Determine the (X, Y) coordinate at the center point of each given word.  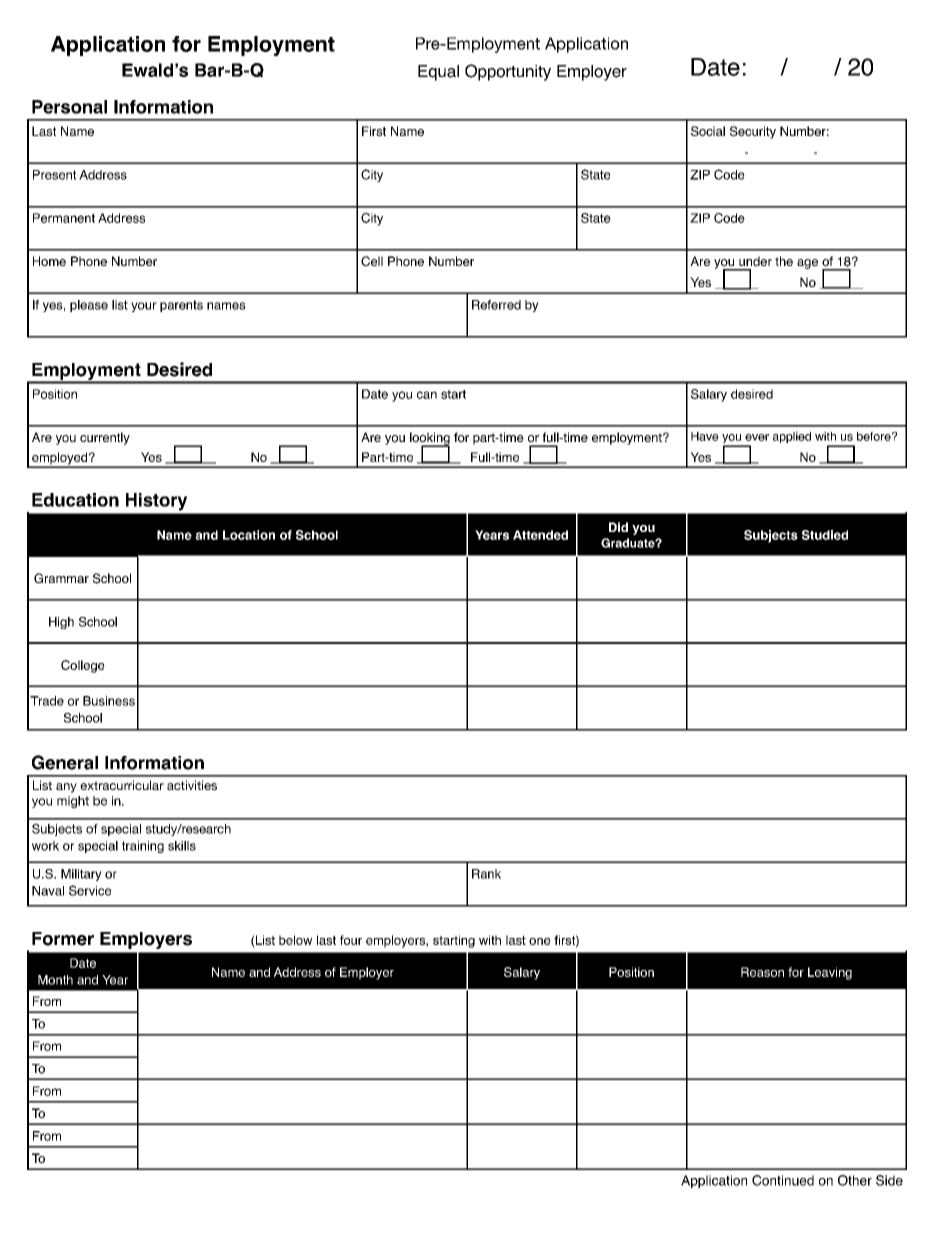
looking (430, 439)
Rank (486, 874)
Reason (762, 972)
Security (753, 132)
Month (55, 980)
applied (792, 437)
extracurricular (122, 785)
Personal (69, 107)
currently (105, 438)
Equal (438, 73)
